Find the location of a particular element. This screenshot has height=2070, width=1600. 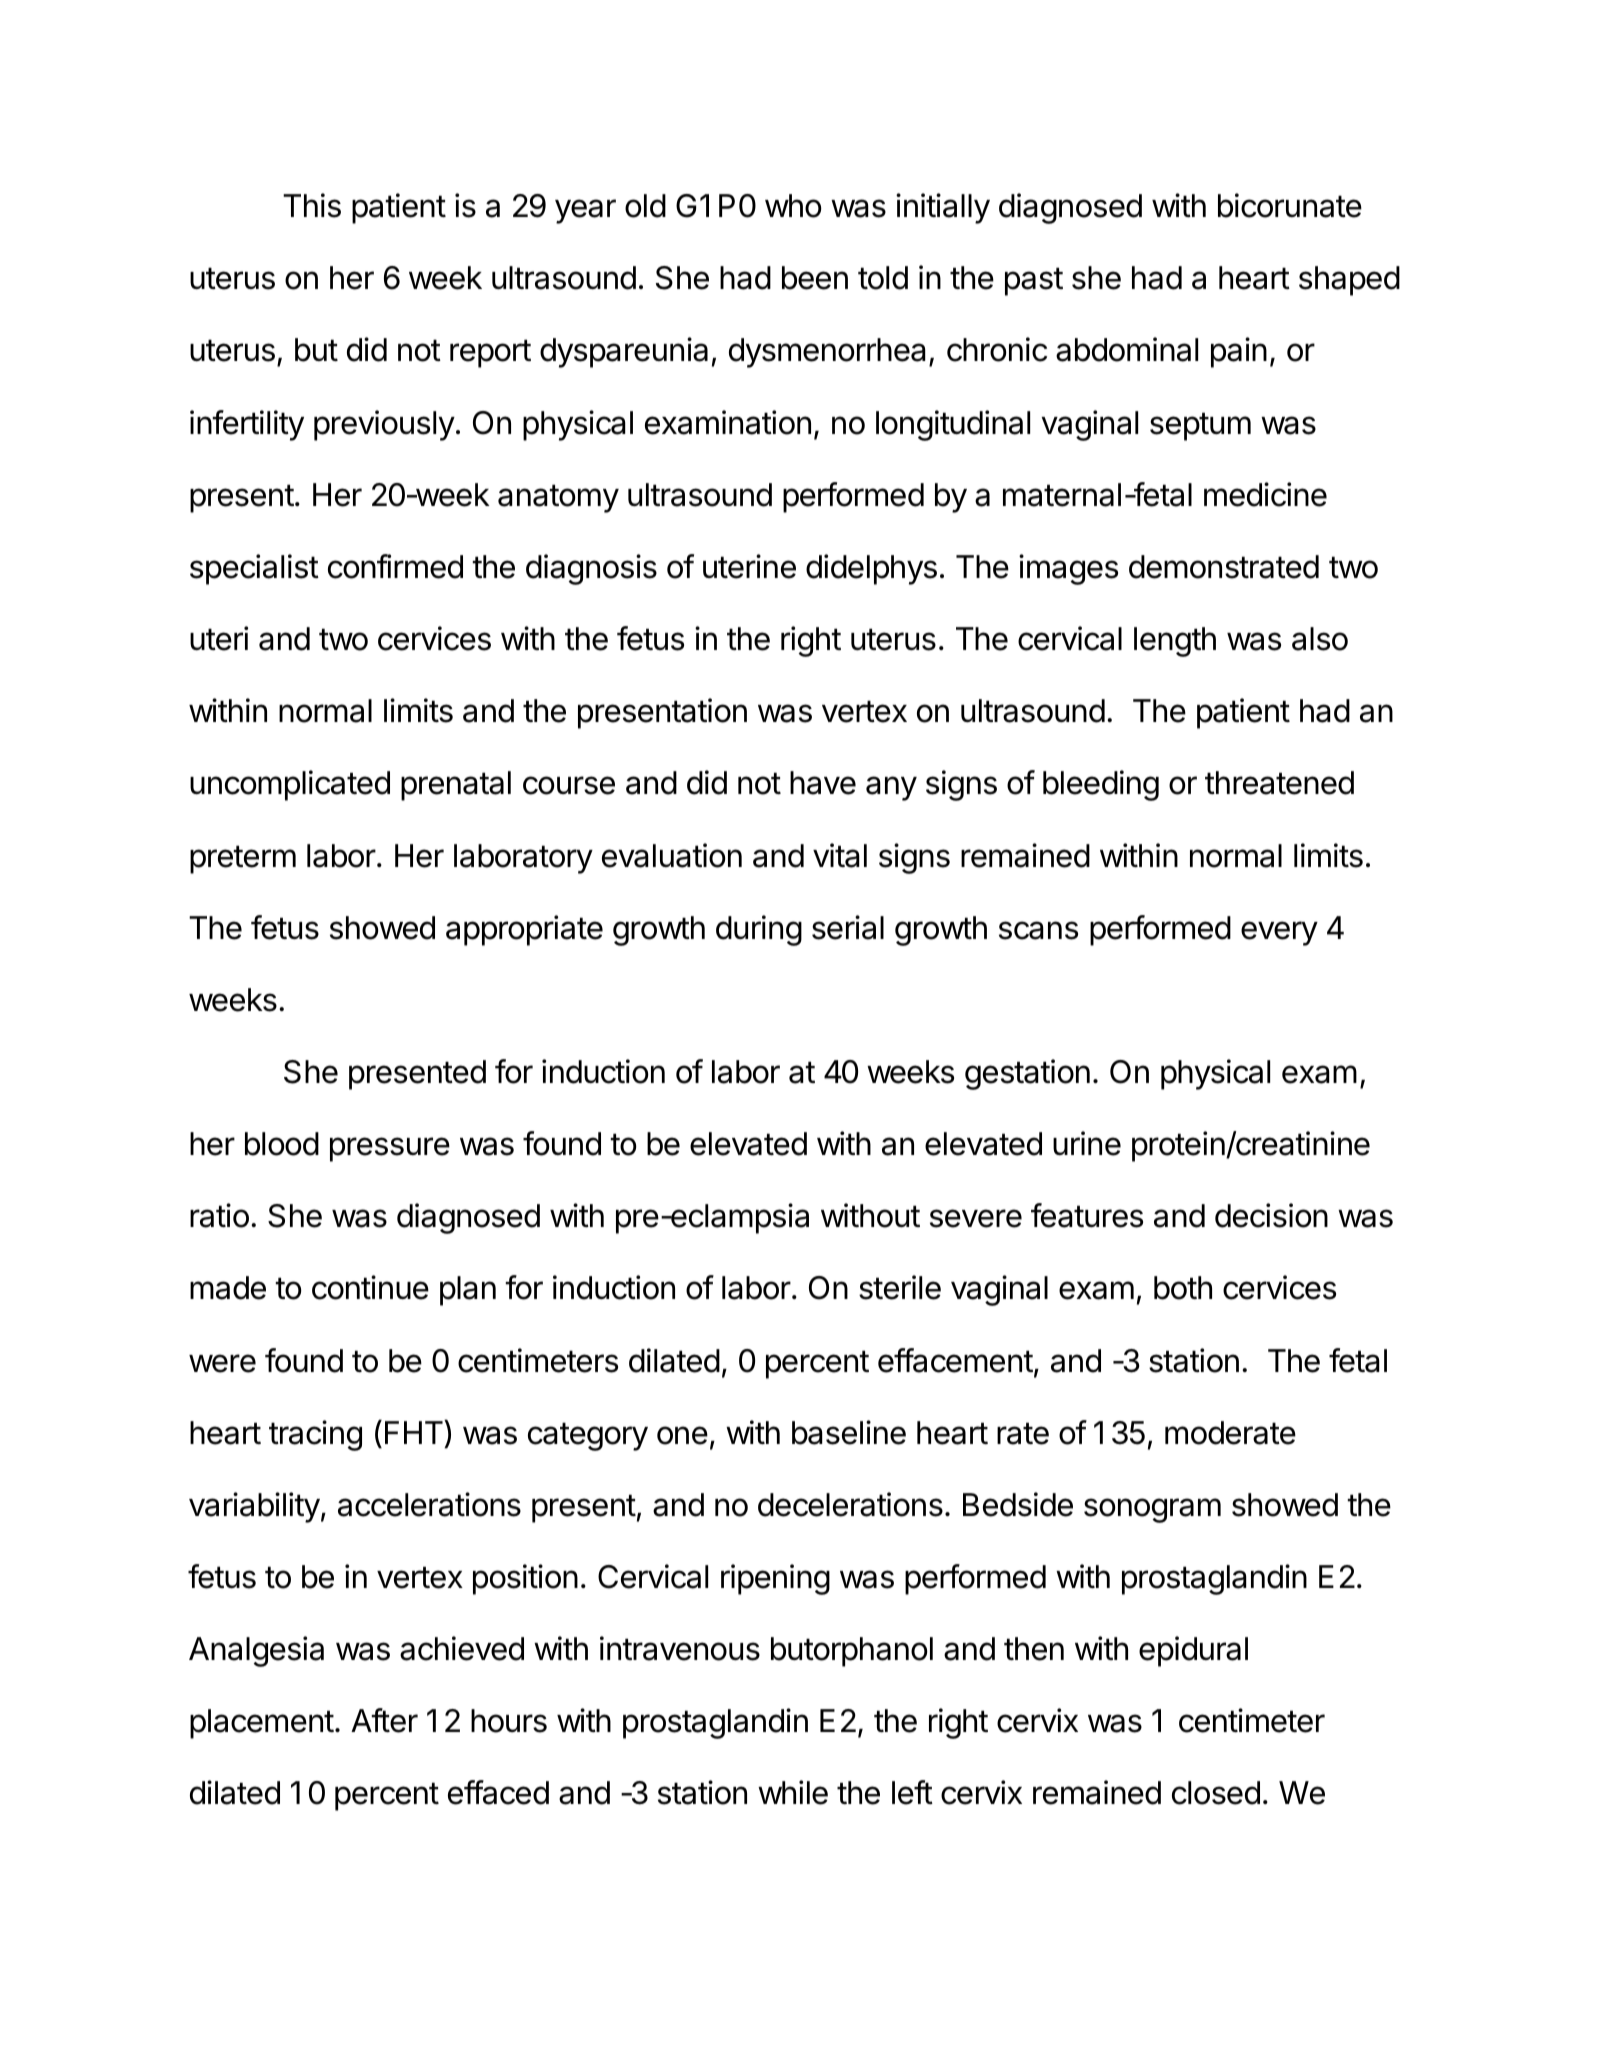

been is located at coordinates (815, 278).
